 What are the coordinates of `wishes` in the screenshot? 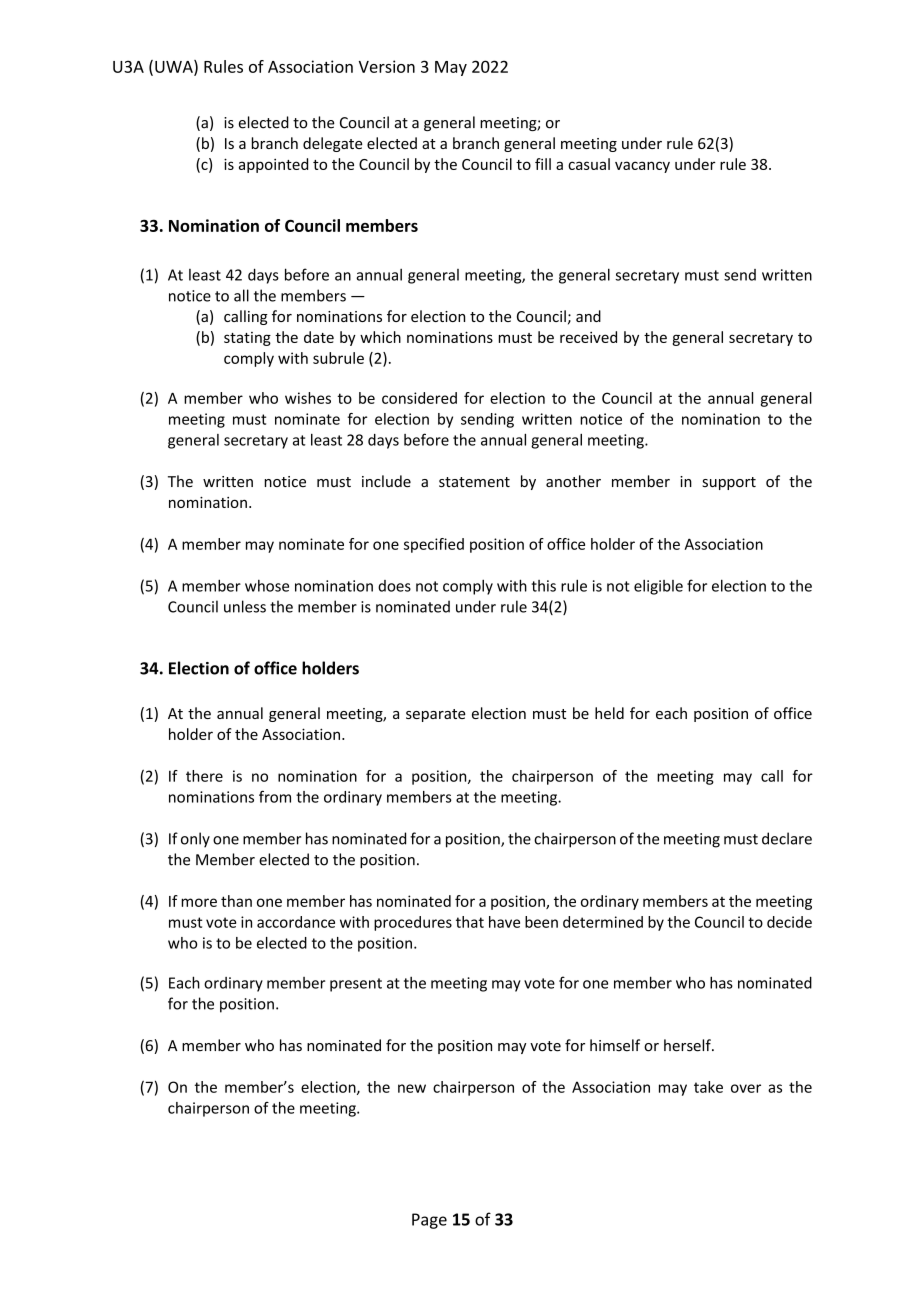 It's located at (308, 398).
